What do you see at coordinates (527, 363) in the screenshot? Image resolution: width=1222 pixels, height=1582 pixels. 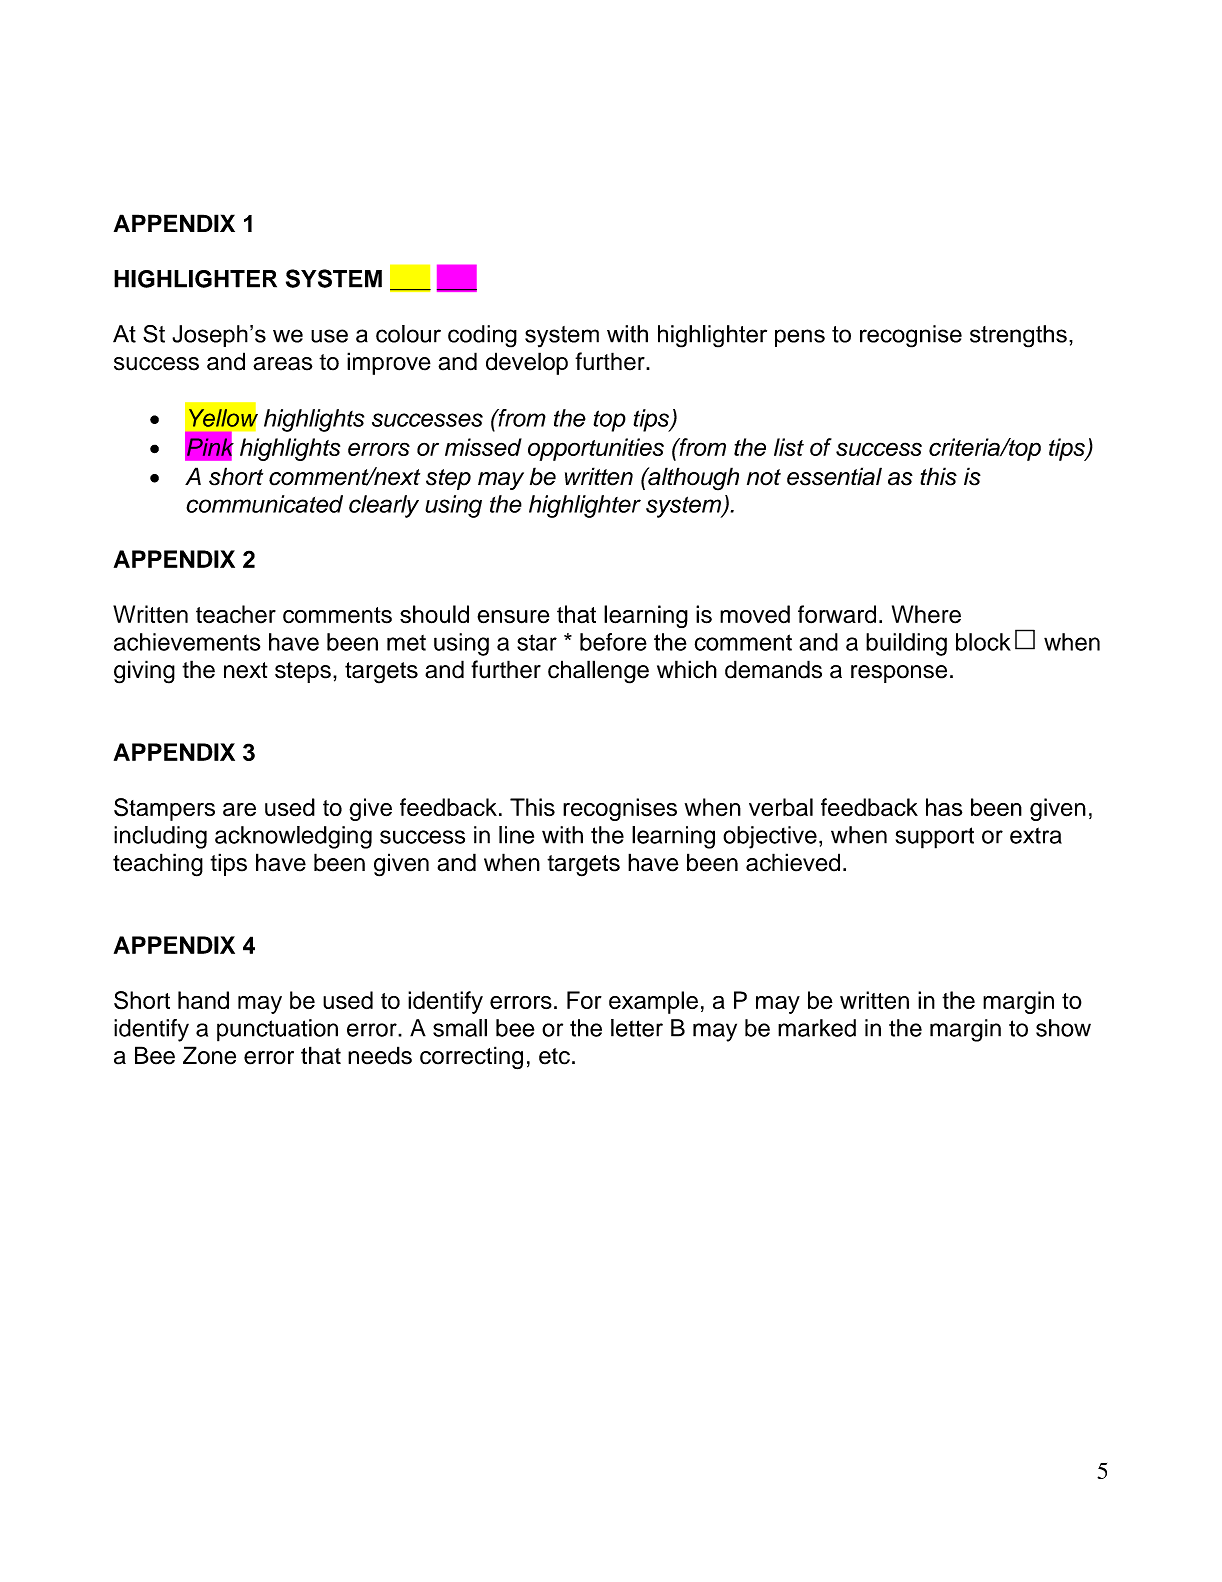 I see `develop` at bounding box center [527, 363].
